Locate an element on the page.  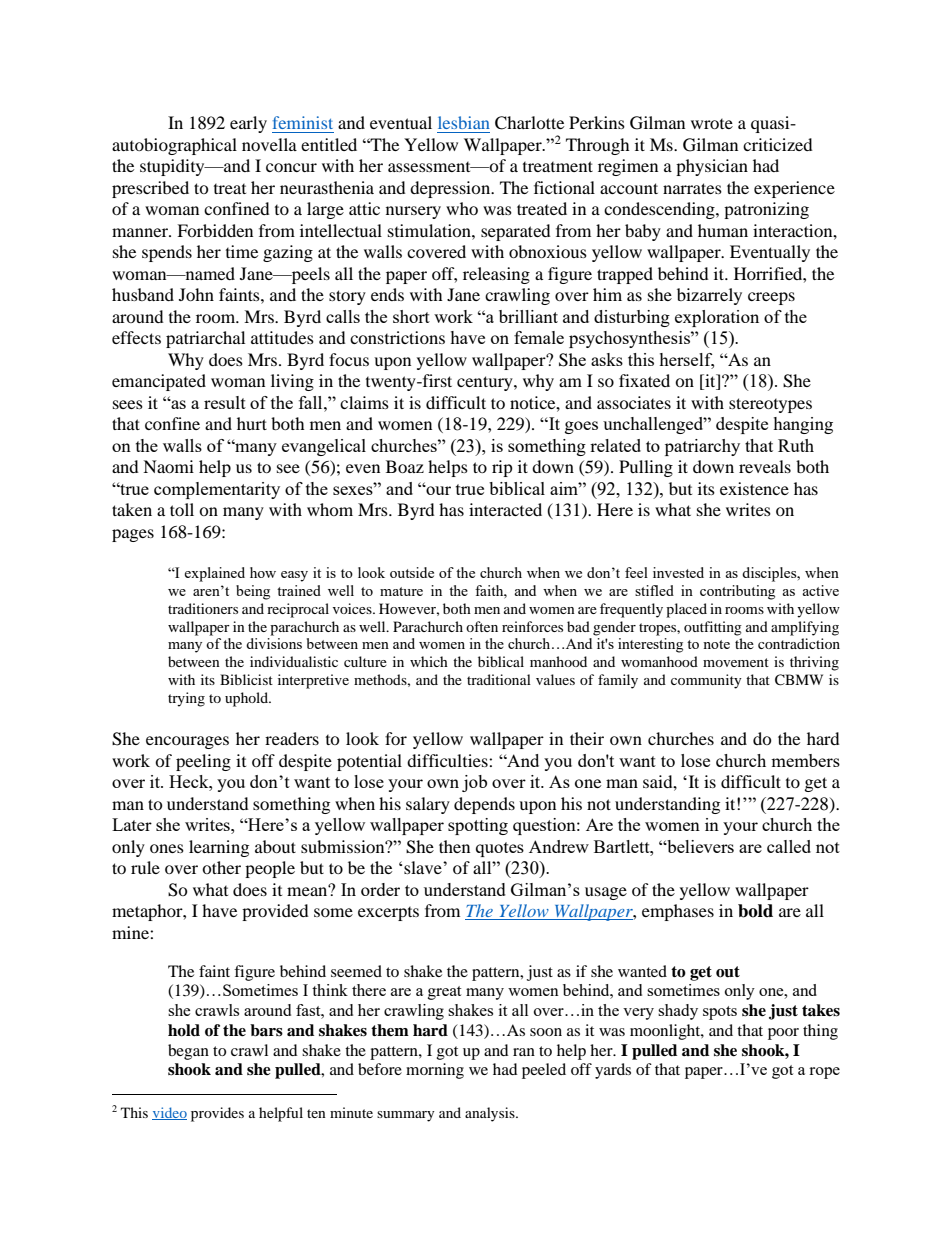
provides is located at coordinates (217, 1114).
